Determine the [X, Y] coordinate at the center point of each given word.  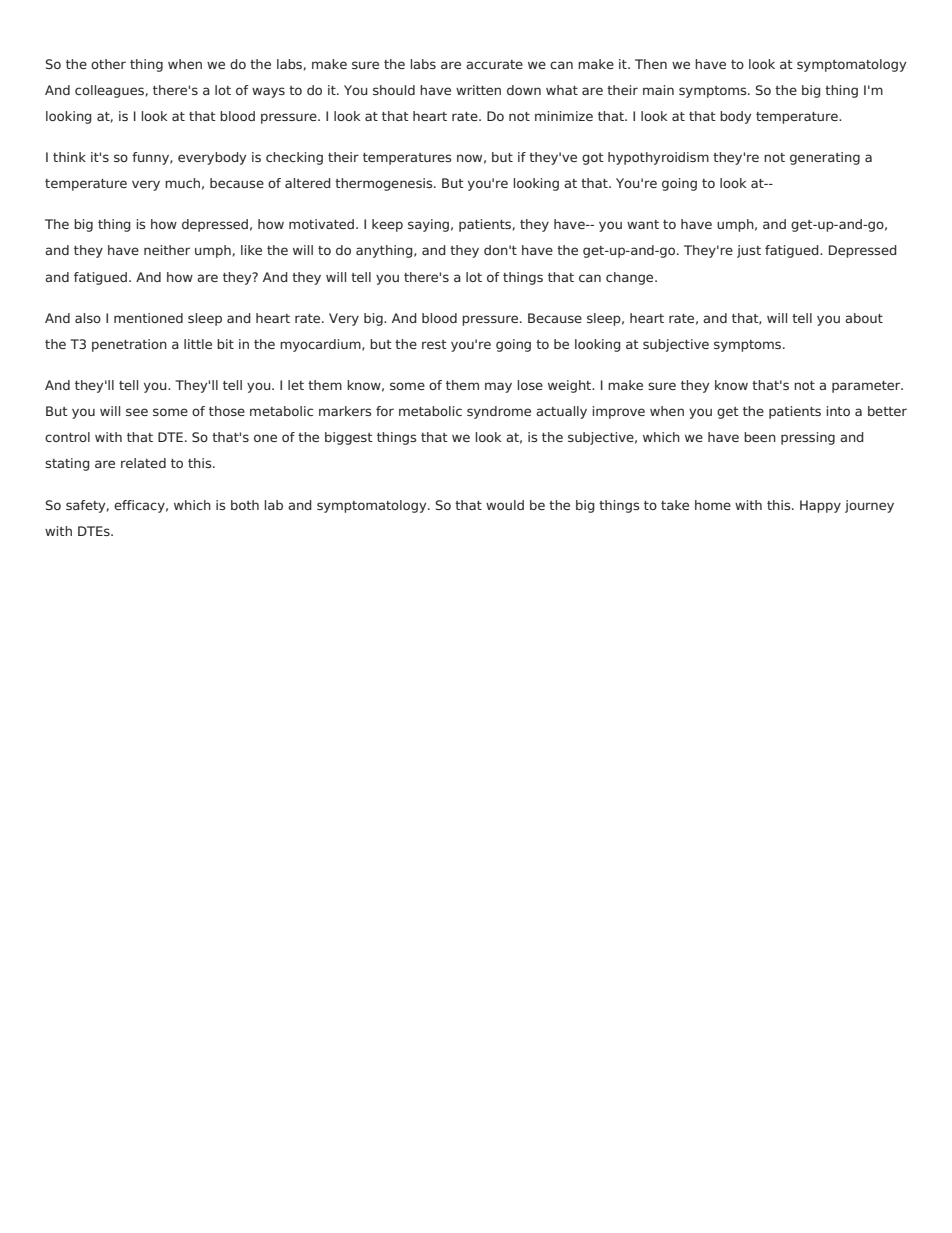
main [658, 90]
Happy [820, 506]
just [749, 251]
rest [434, 344]
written [478, 90]
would [505, 505]
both [245, 505]
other [108, 64]
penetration [129, 345]
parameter [867, 387]
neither [167, 250]
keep [387, 225]
